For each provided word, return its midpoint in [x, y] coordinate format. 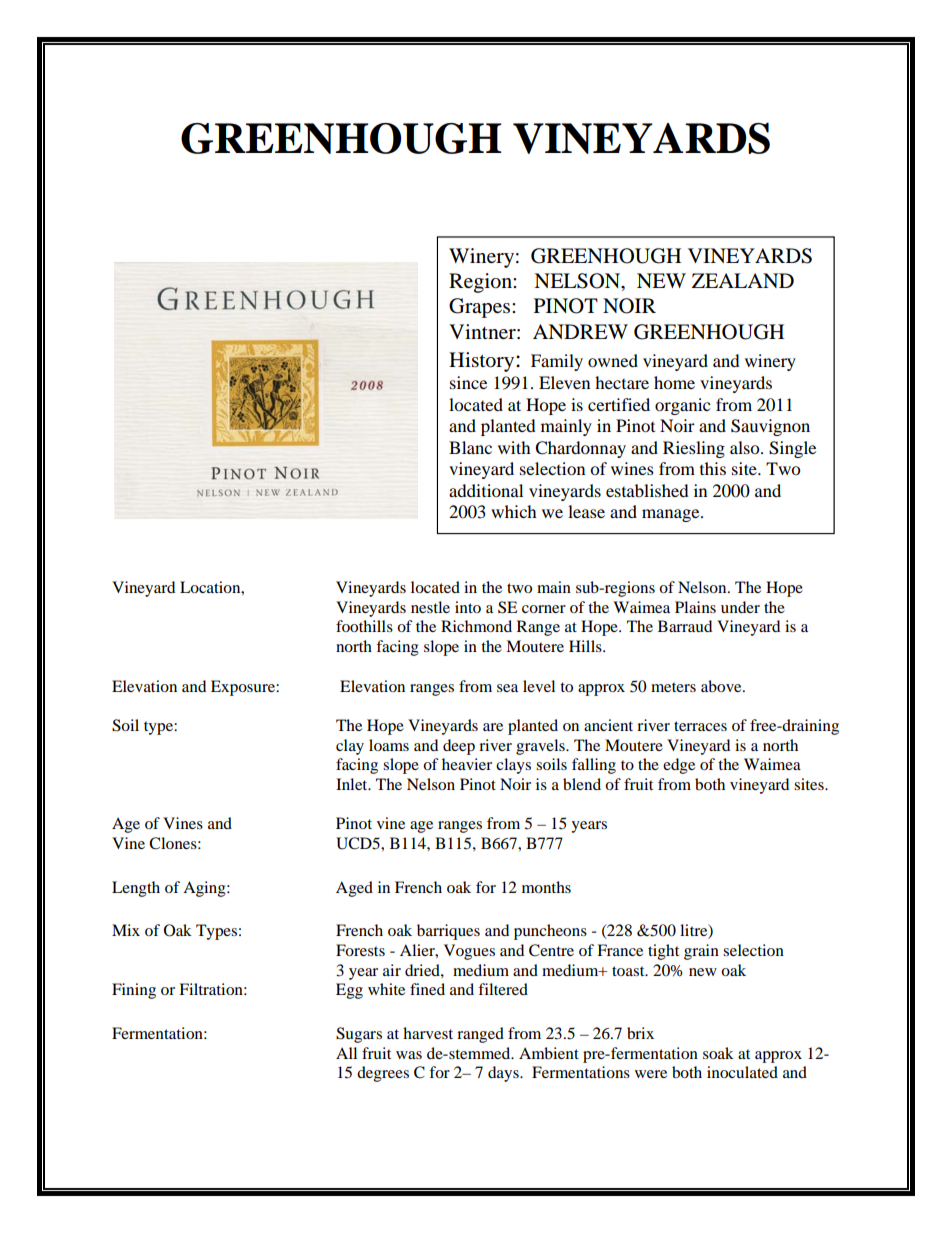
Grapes [481, 308]
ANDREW [580, 331]
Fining [134, 991]
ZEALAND [743, 280]
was [409, 1055]
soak [718, 1053]
